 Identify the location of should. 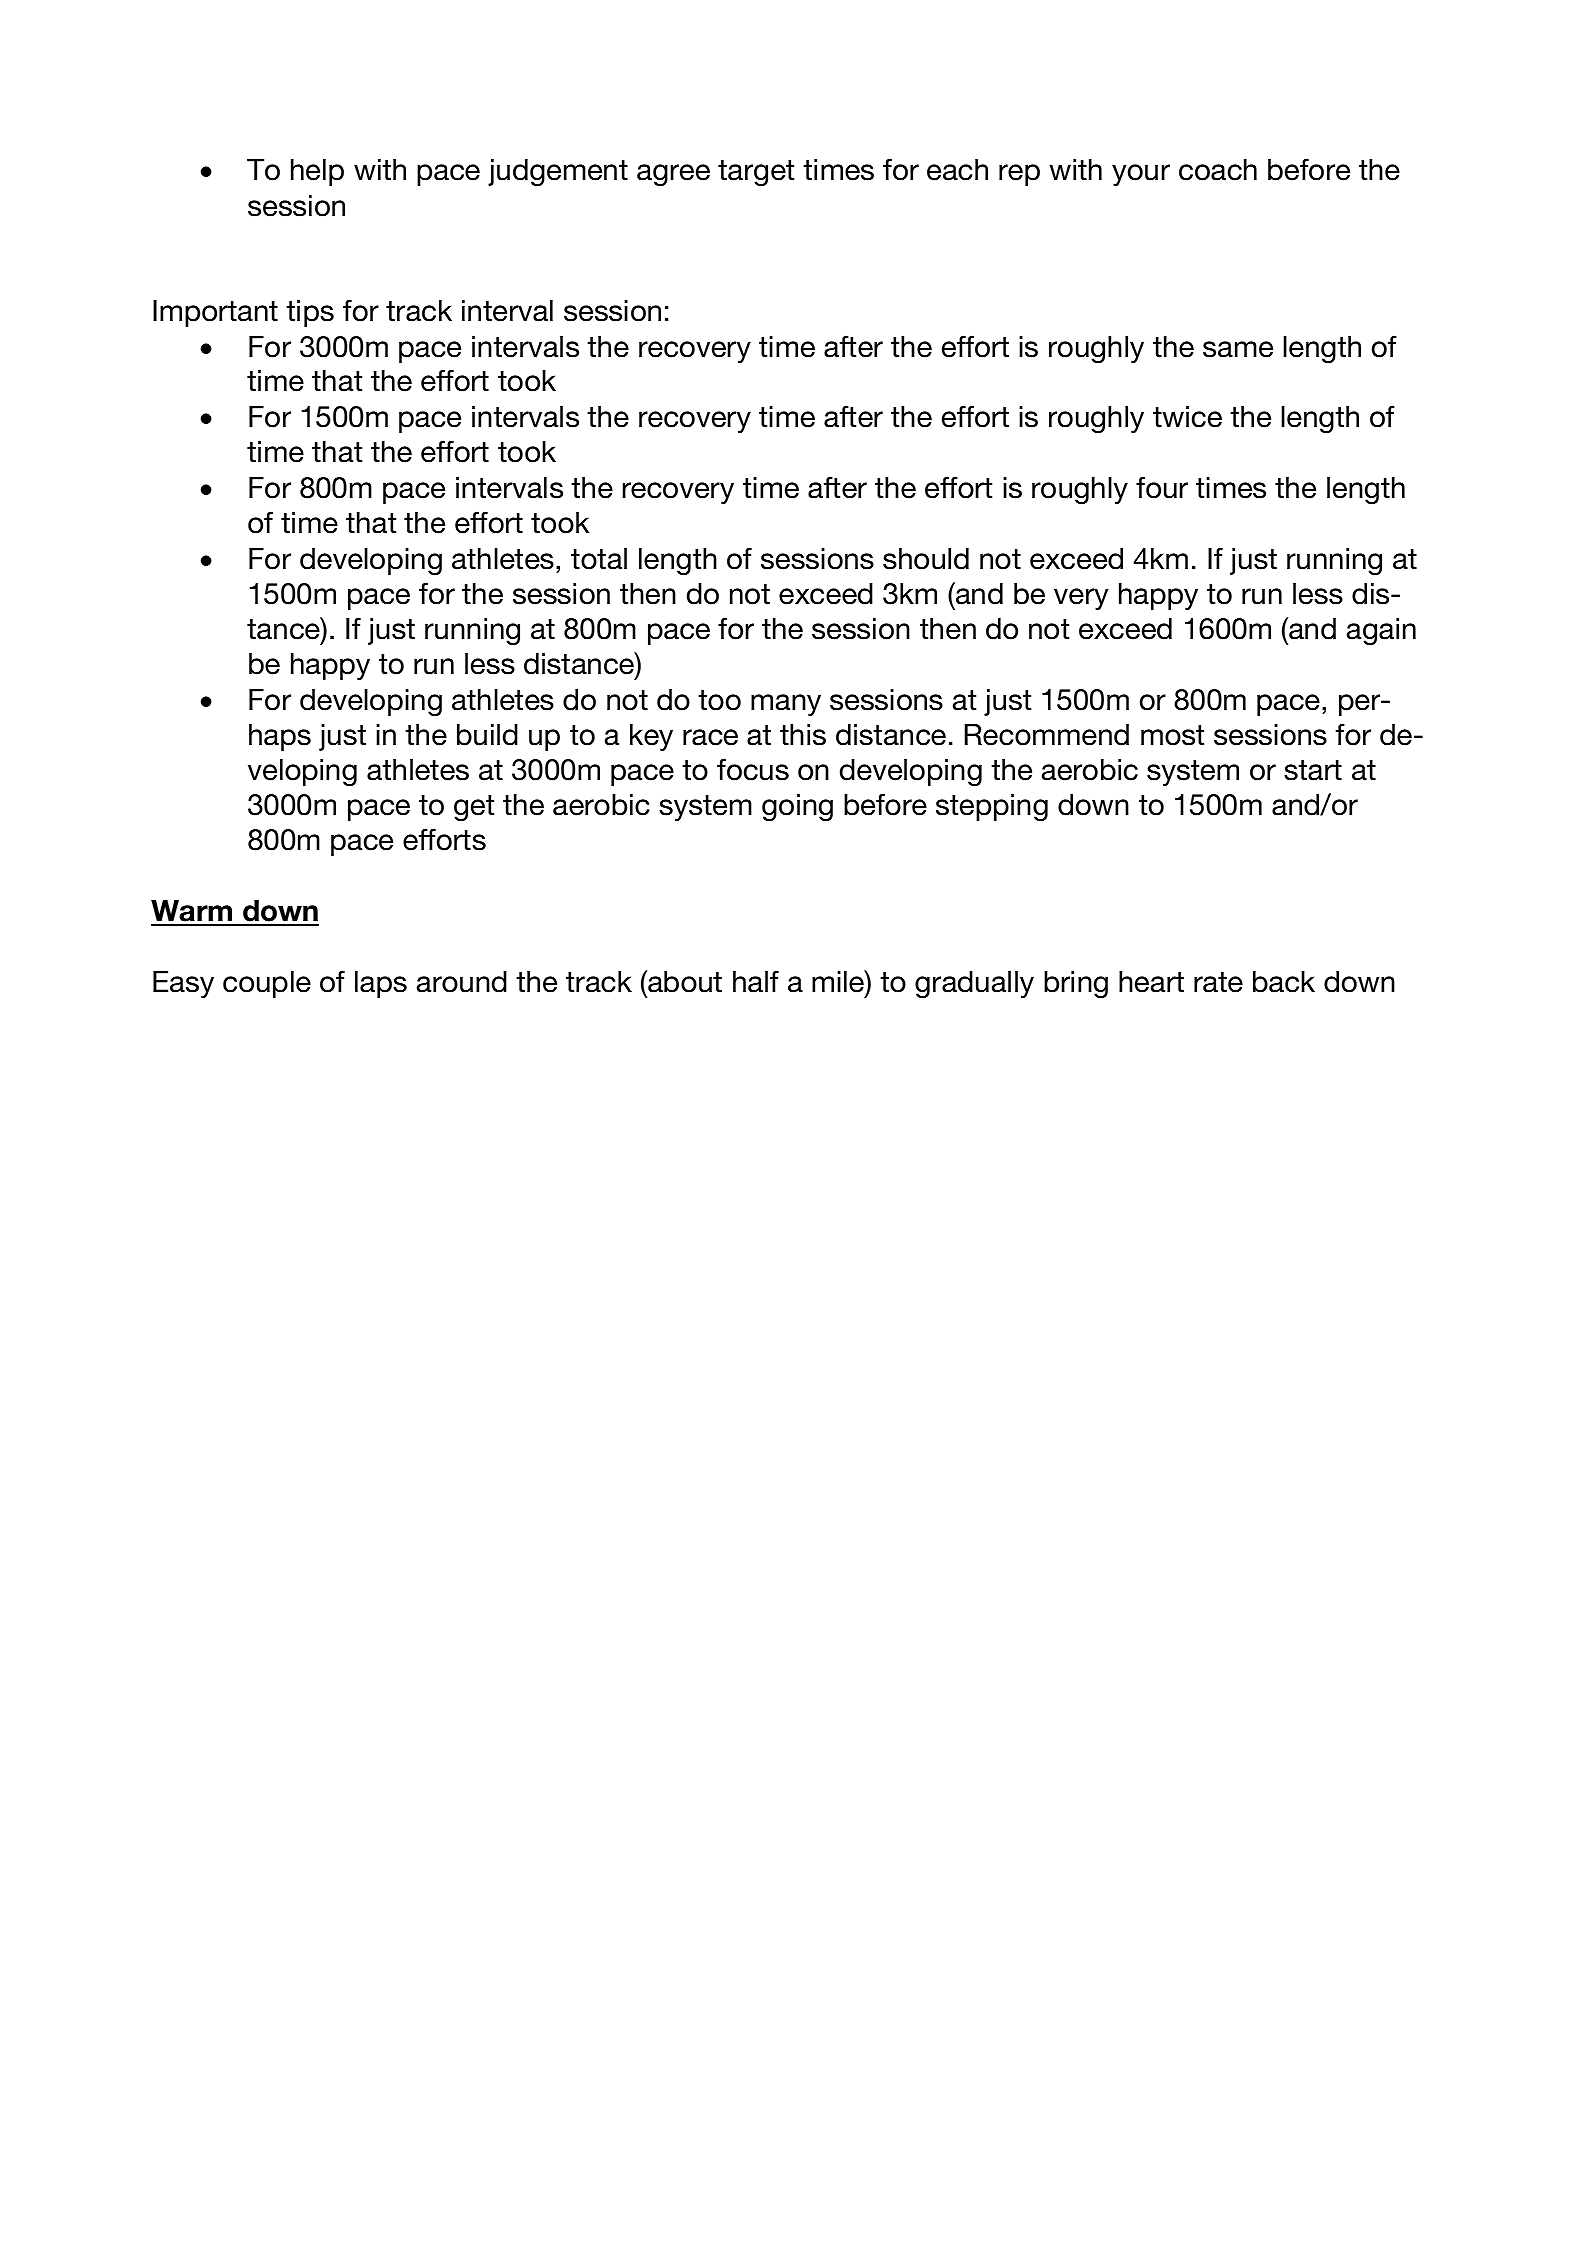
(926, 559).
